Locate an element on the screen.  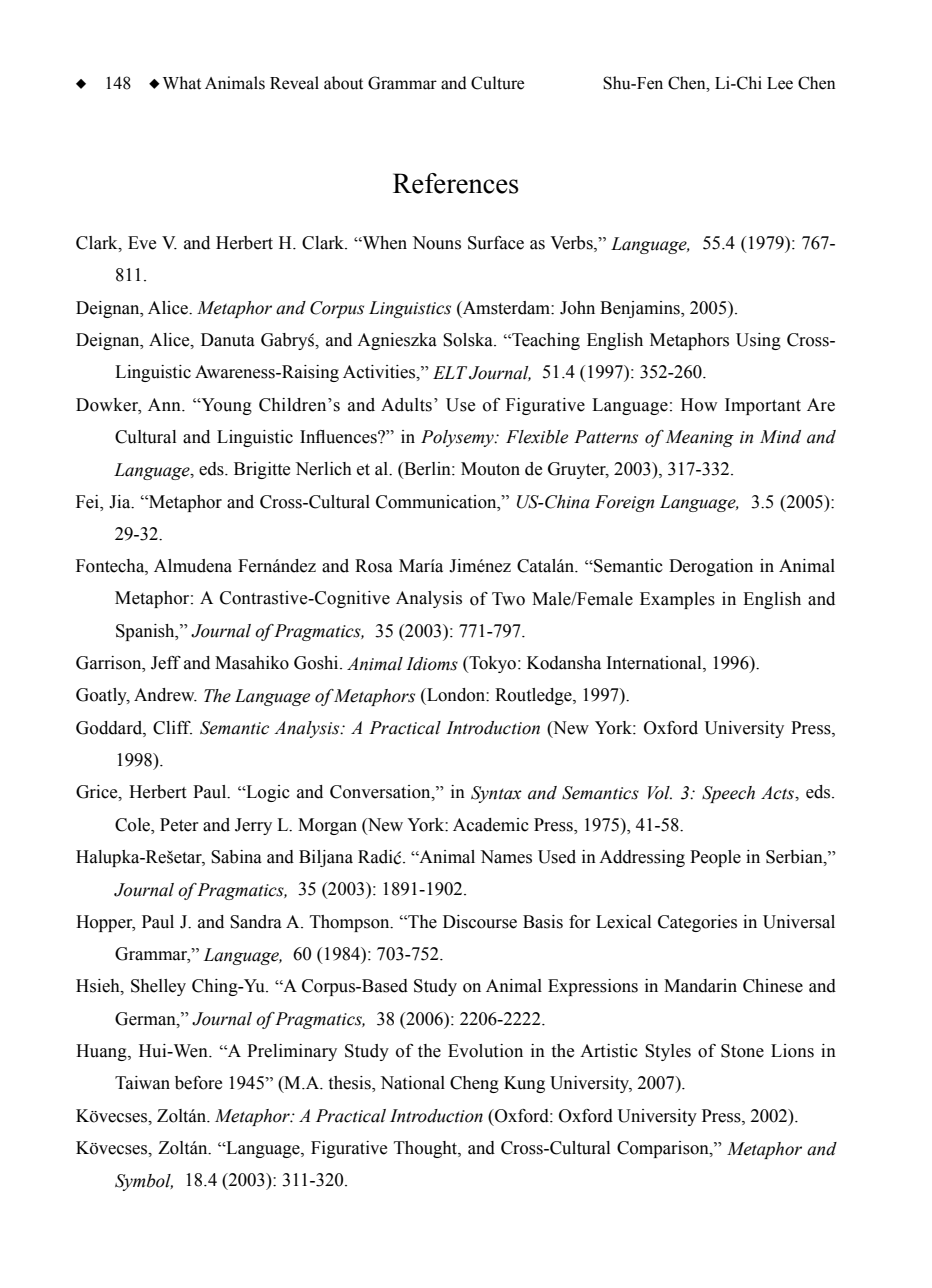
Sabina is located at coordinates (236, 857).
